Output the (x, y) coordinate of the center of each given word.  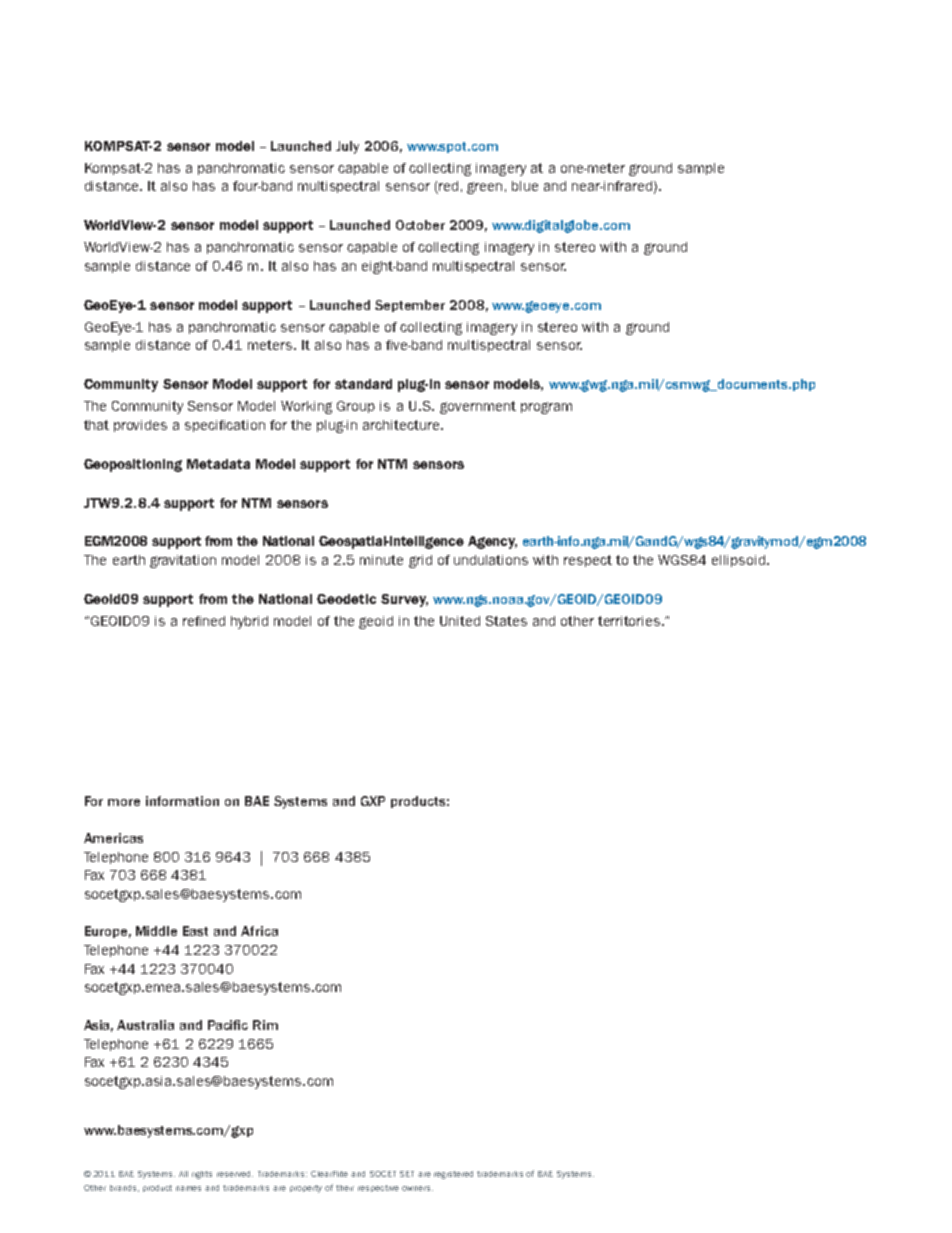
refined (204, 621)
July (347, 147)
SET (407, 1174)
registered (453, 1175)
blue (525, 186)
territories (630, 621)
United (460, 621)
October (420, 225)
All (183, 1174)
